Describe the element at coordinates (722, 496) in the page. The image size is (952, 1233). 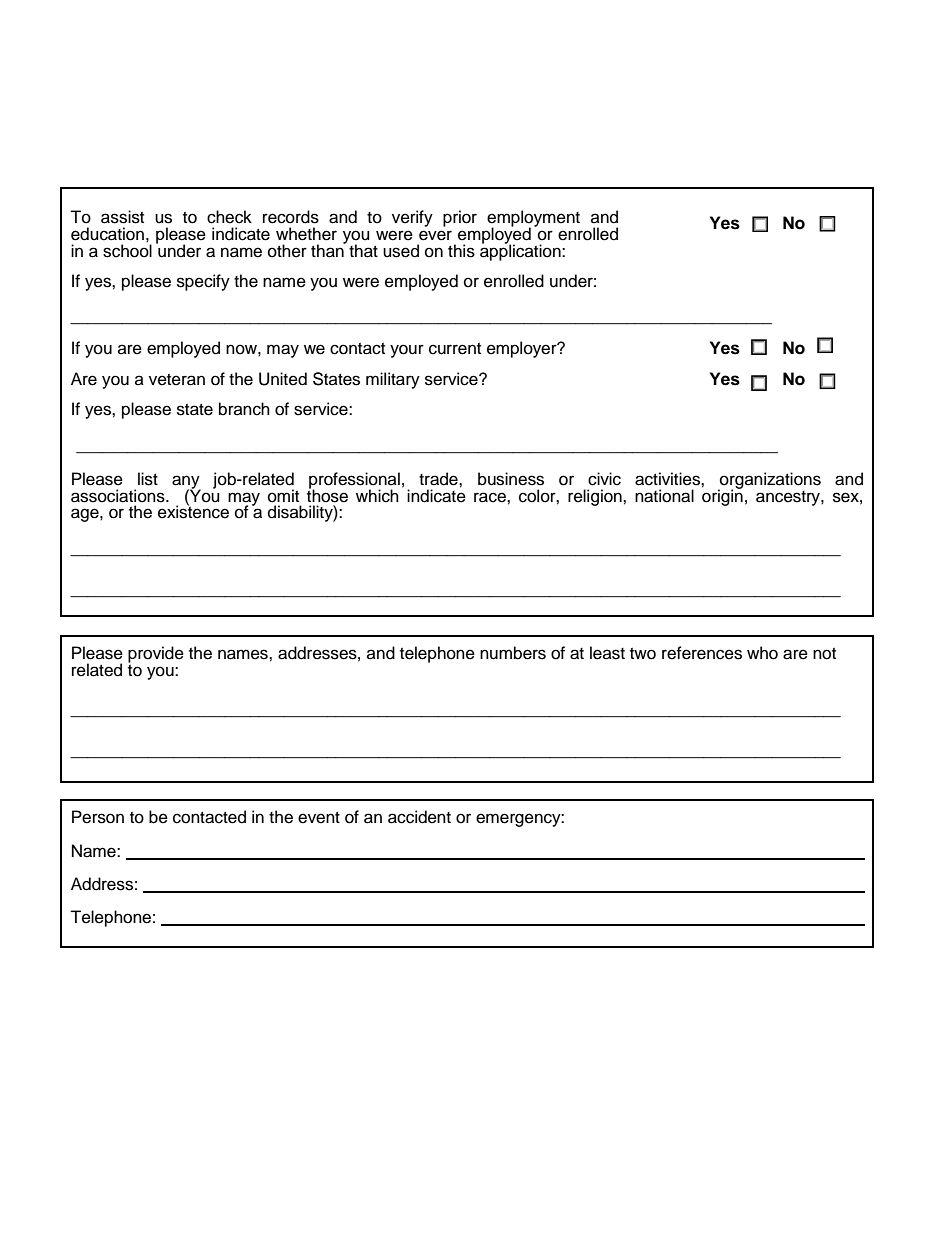
I see `origin` at that location.
